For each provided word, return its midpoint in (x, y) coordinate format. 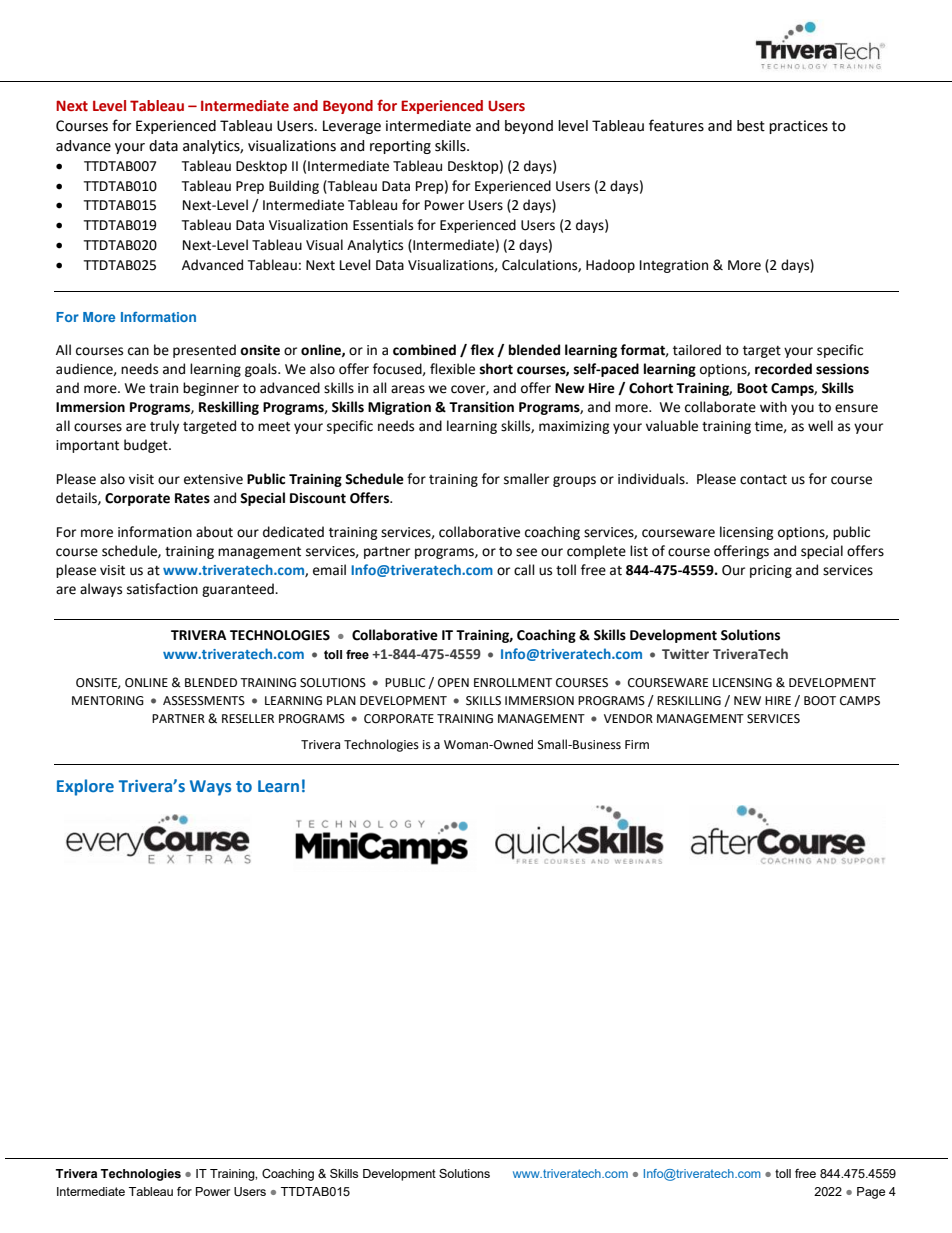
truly (164, 427)
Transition (481, 407)
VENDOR (628, 719)
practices (798, 127)
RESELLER (248, 719)
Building (294, 187)
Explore (85, 787)
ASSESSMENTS (204, 701)
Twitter (685, 654)
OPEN (453, 683)
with (773, 407)
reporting (400, 147)
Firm (637, 744)
